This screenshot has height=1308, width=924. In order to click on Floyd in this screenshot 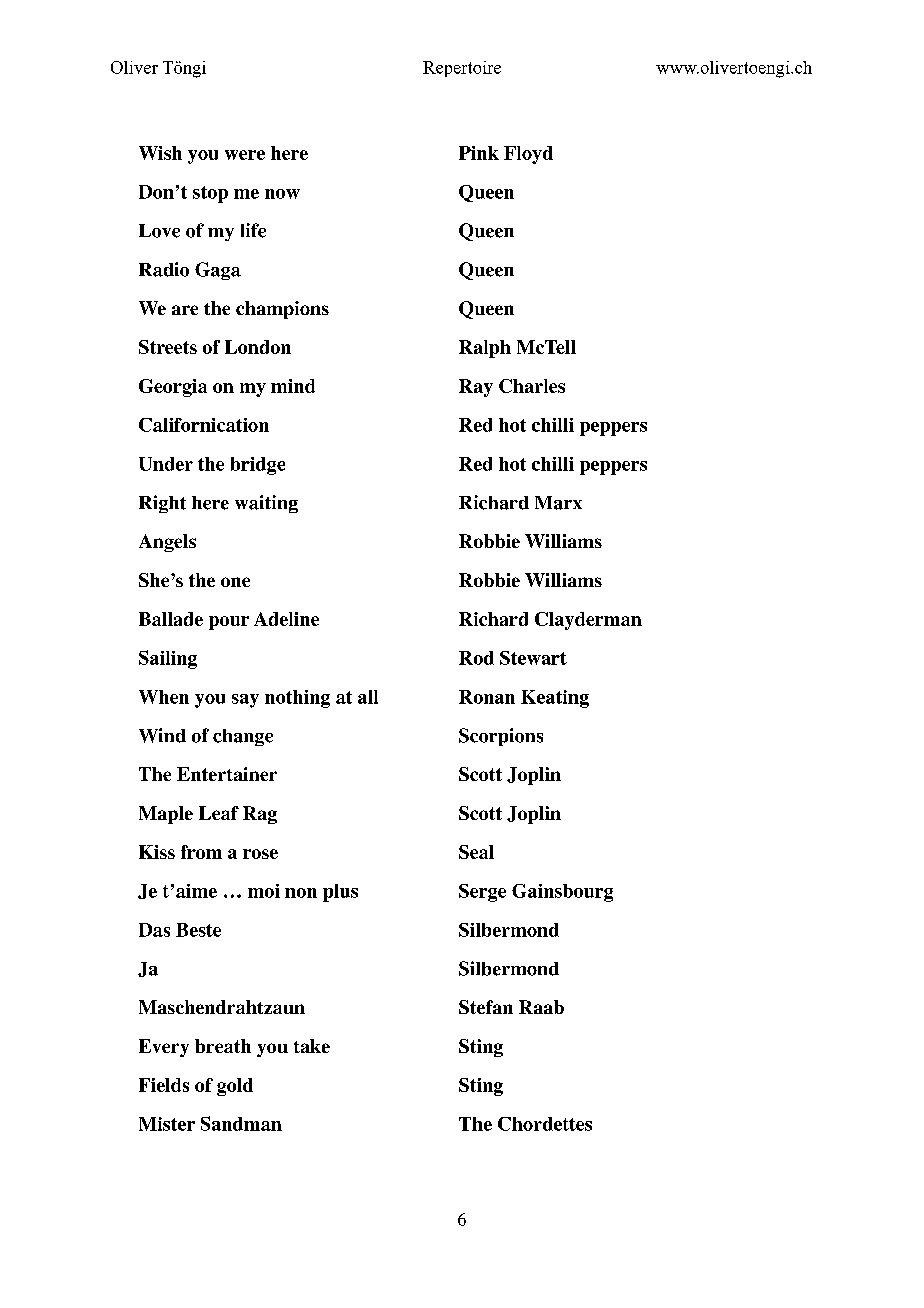, I will do `click(528, 155)`.
